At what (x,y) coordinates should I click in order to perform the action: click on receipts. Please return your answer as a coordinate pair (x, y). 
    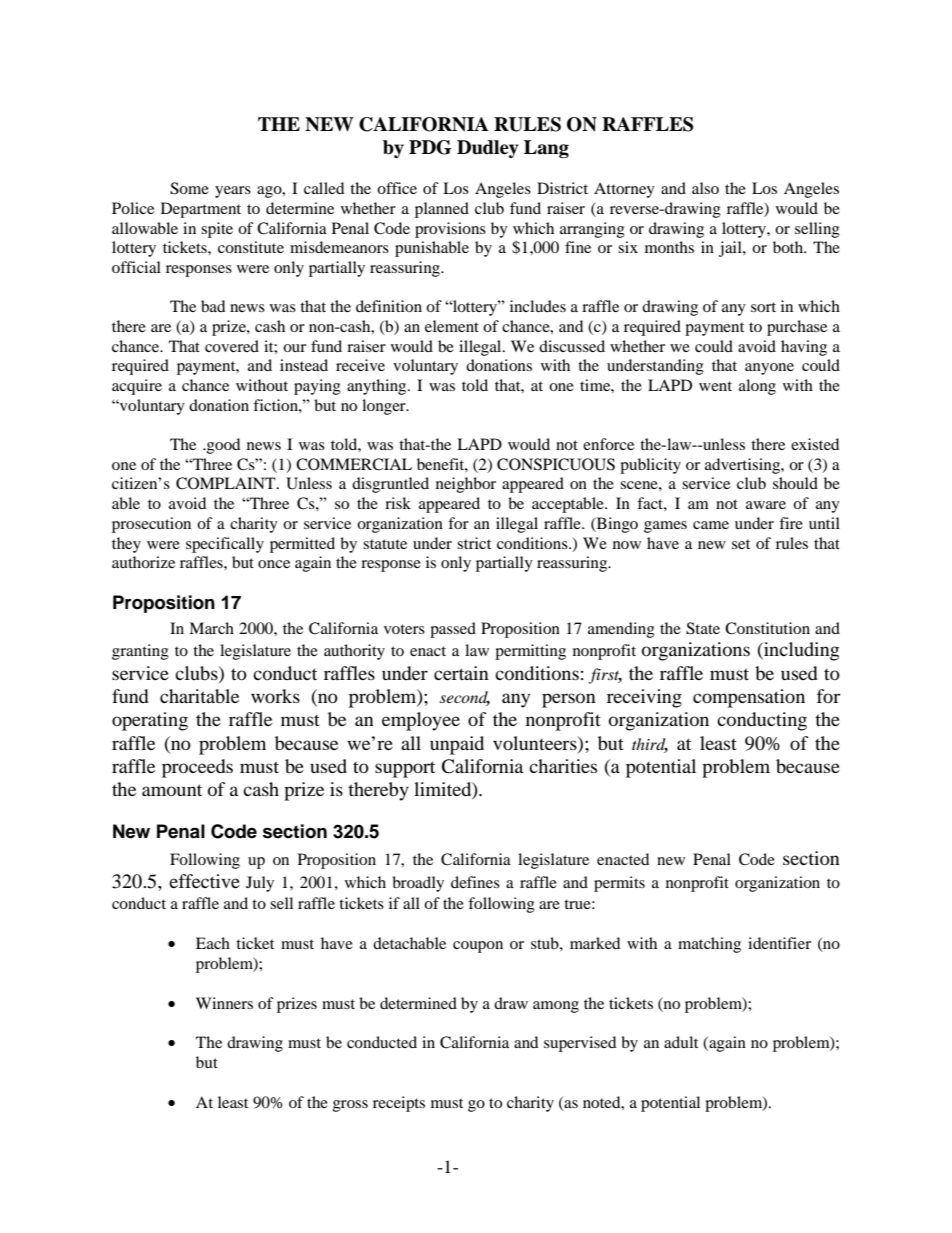
    Looking at the image, I should click on (399, 1104).
